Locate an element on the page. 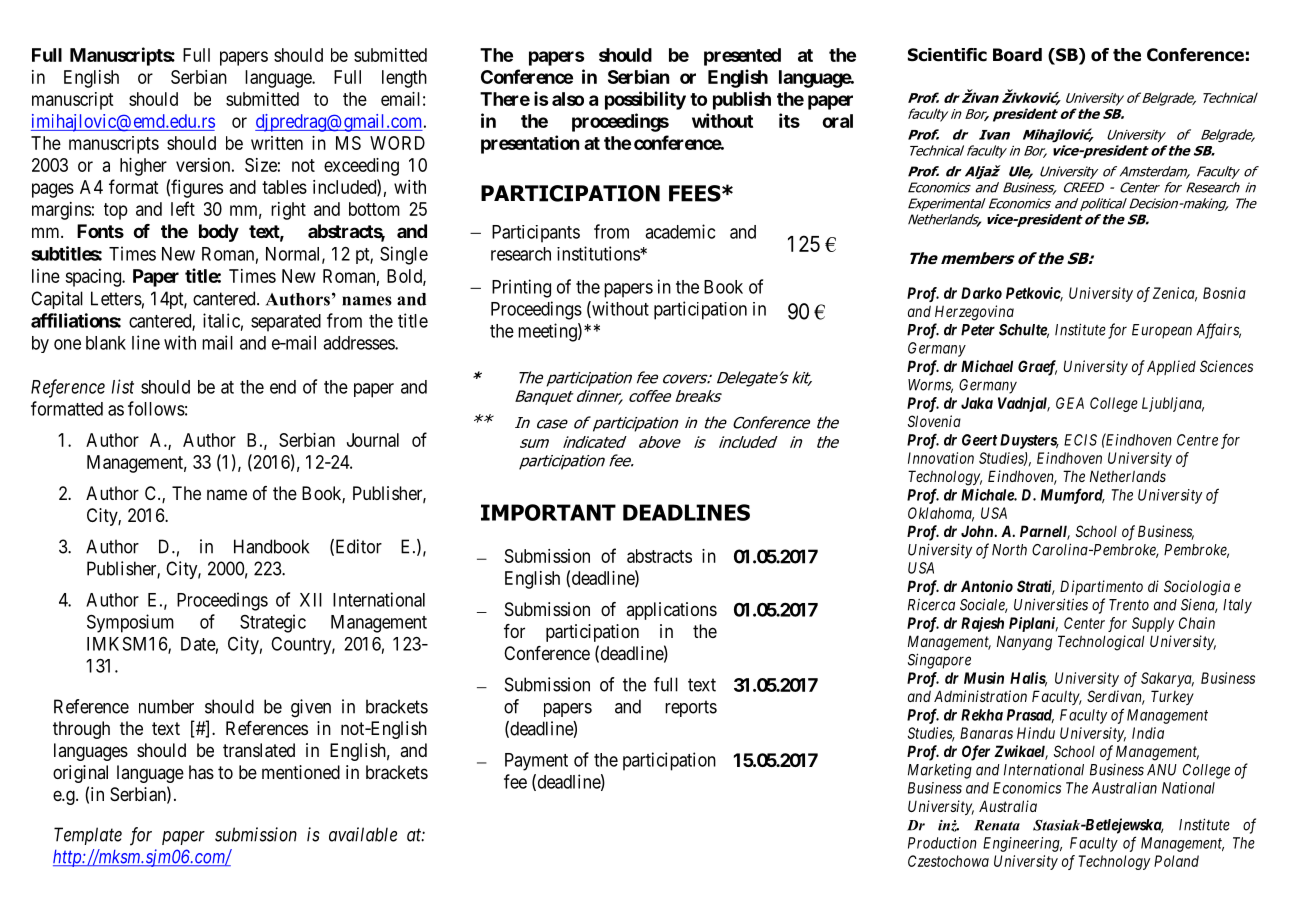 This image has width=1308, height=924. Payment is located at coordinates (536, 762).
